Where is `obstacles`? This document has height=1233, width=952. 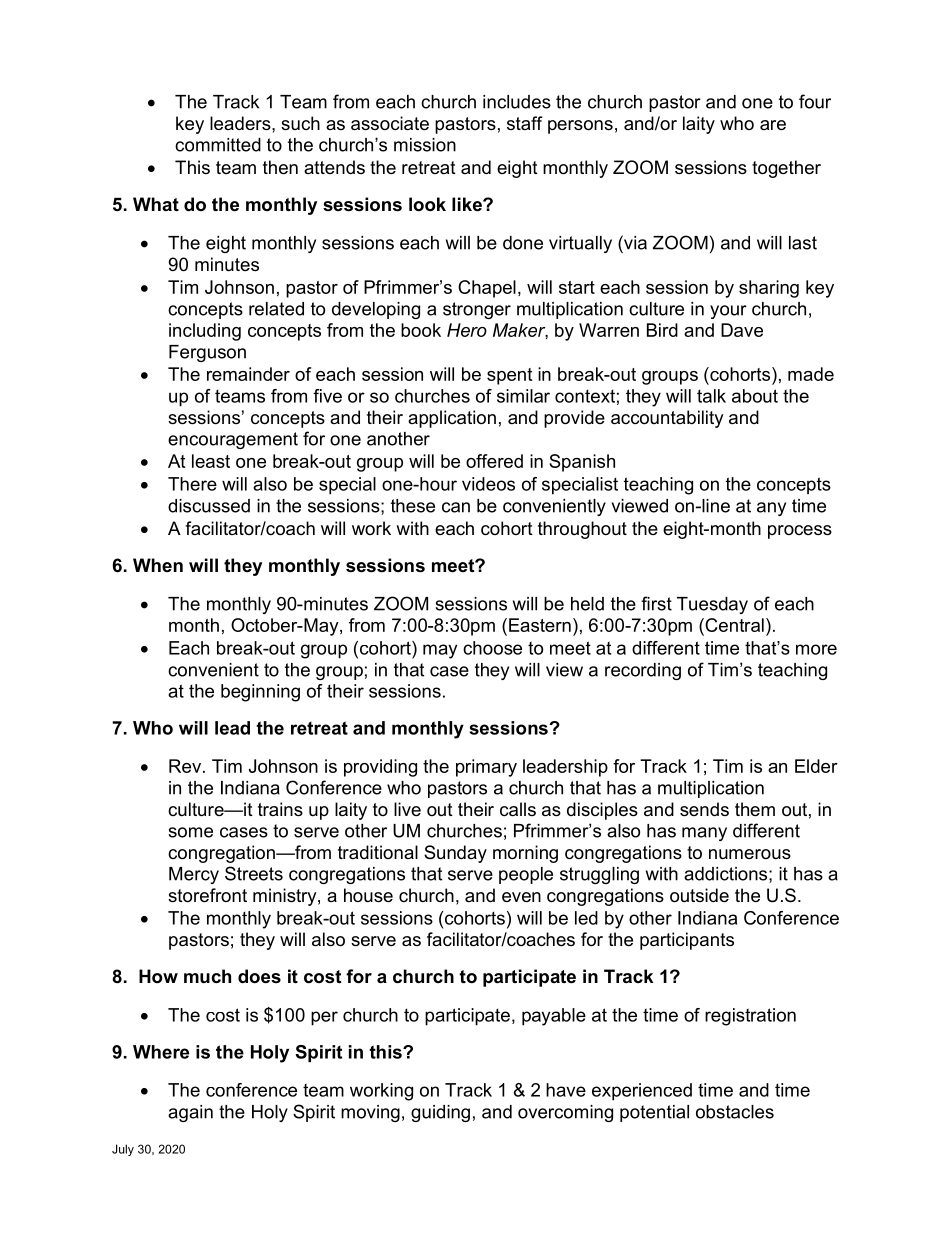 obstacles is located at coordinates (735, 1112).
